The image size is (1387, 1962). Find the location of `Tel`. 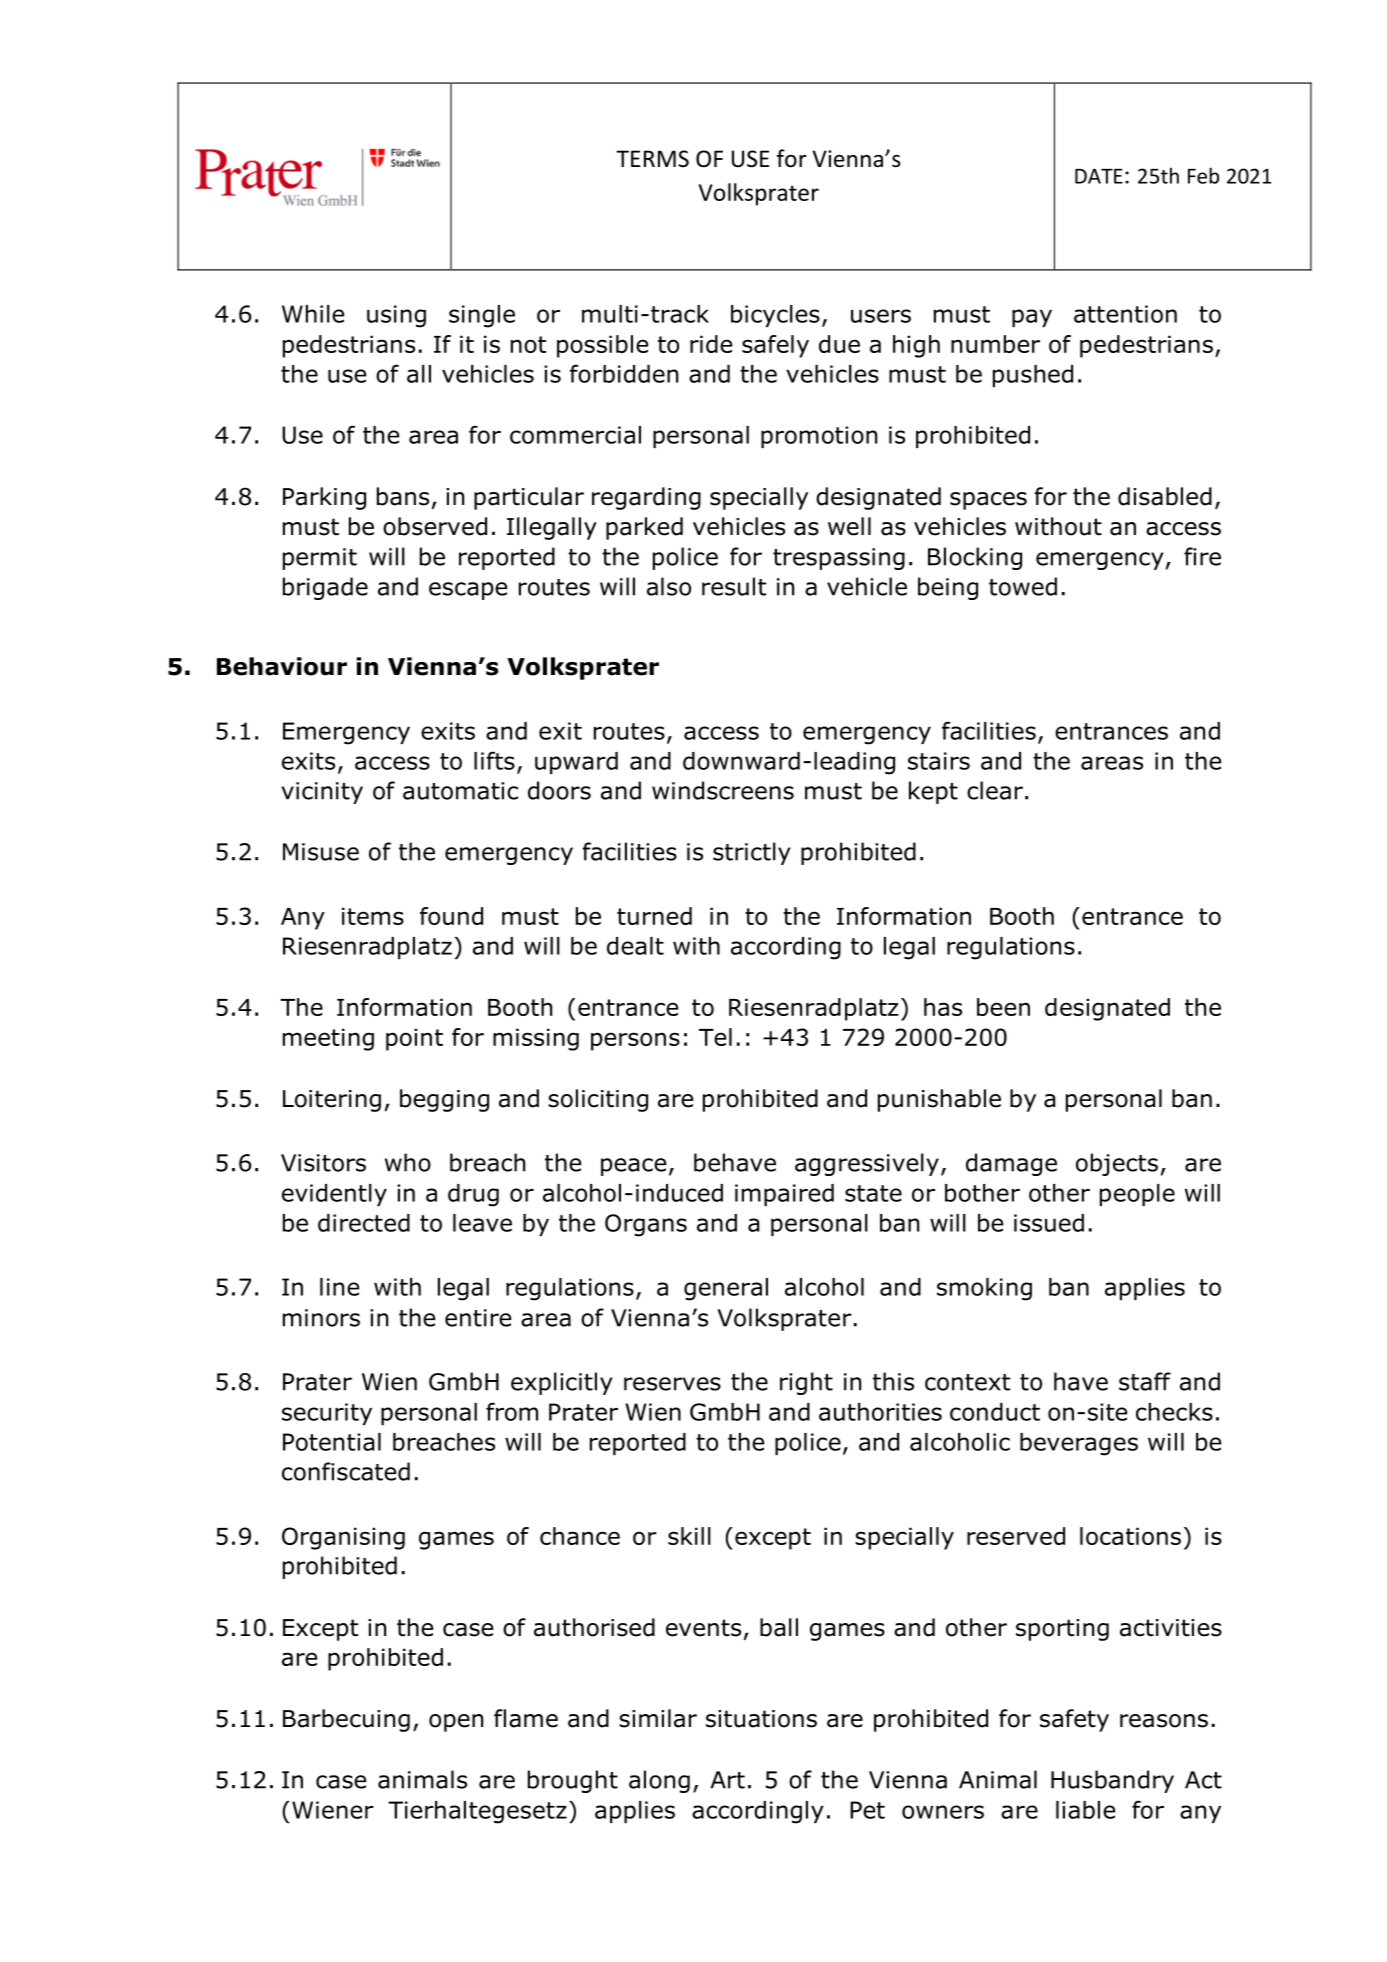

Tel is located at coordinates (715, 1037).
